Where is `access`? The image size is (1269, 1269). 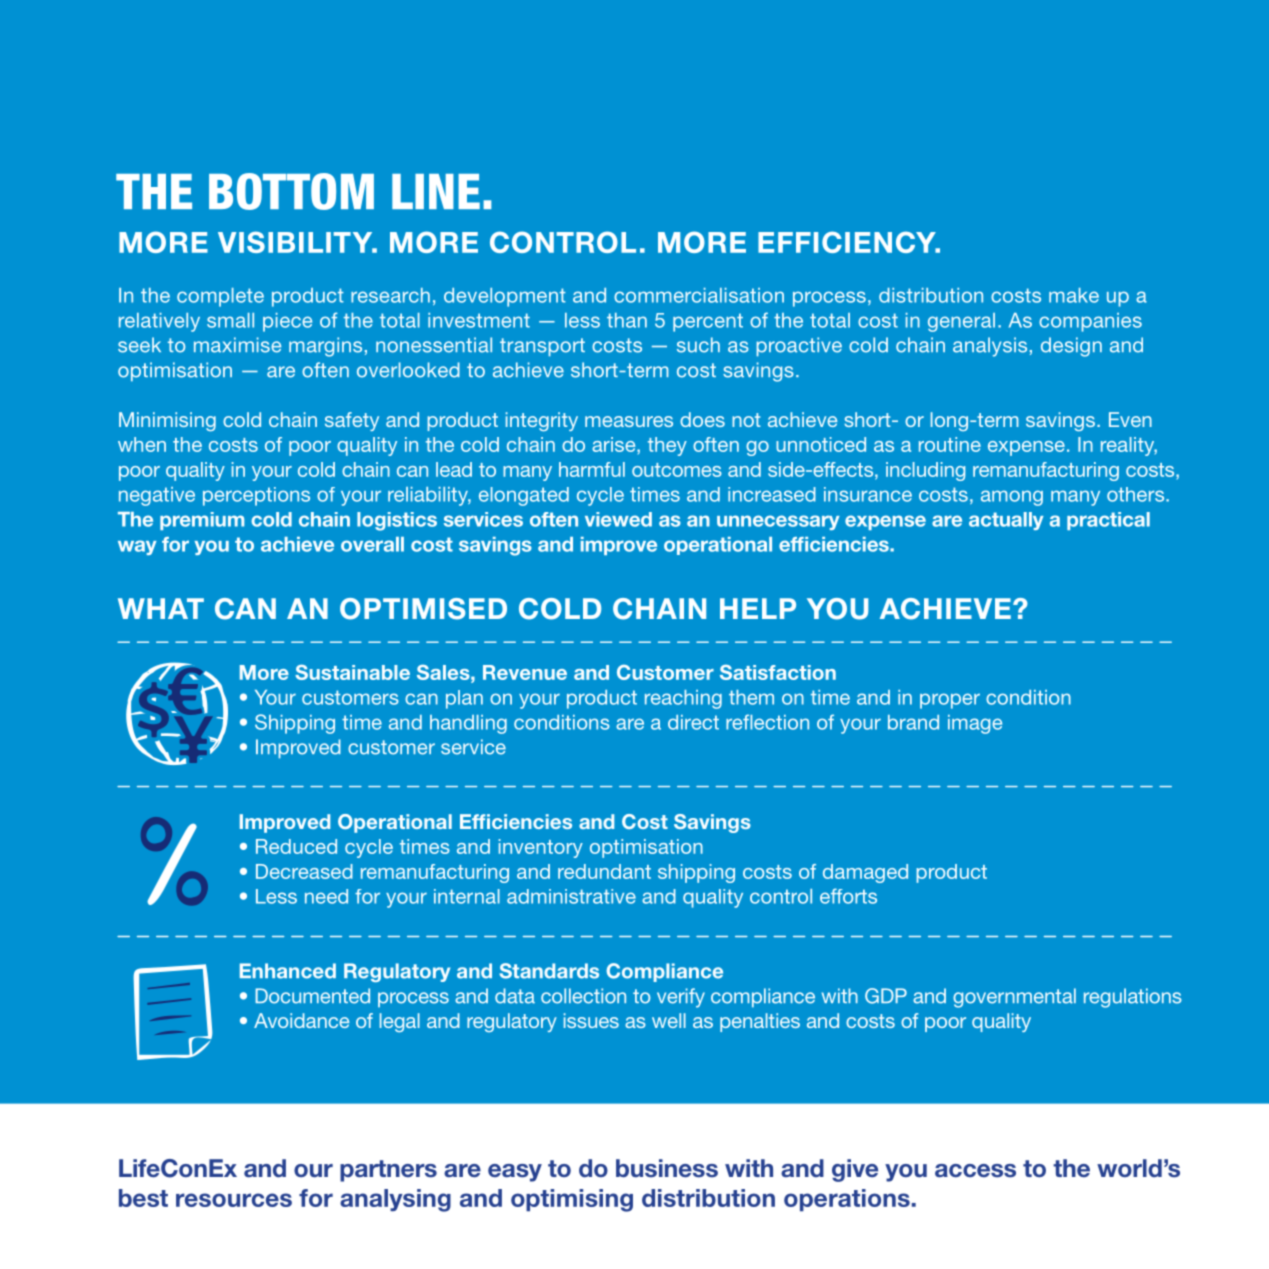 access is located at coordinates (975, 1171).
